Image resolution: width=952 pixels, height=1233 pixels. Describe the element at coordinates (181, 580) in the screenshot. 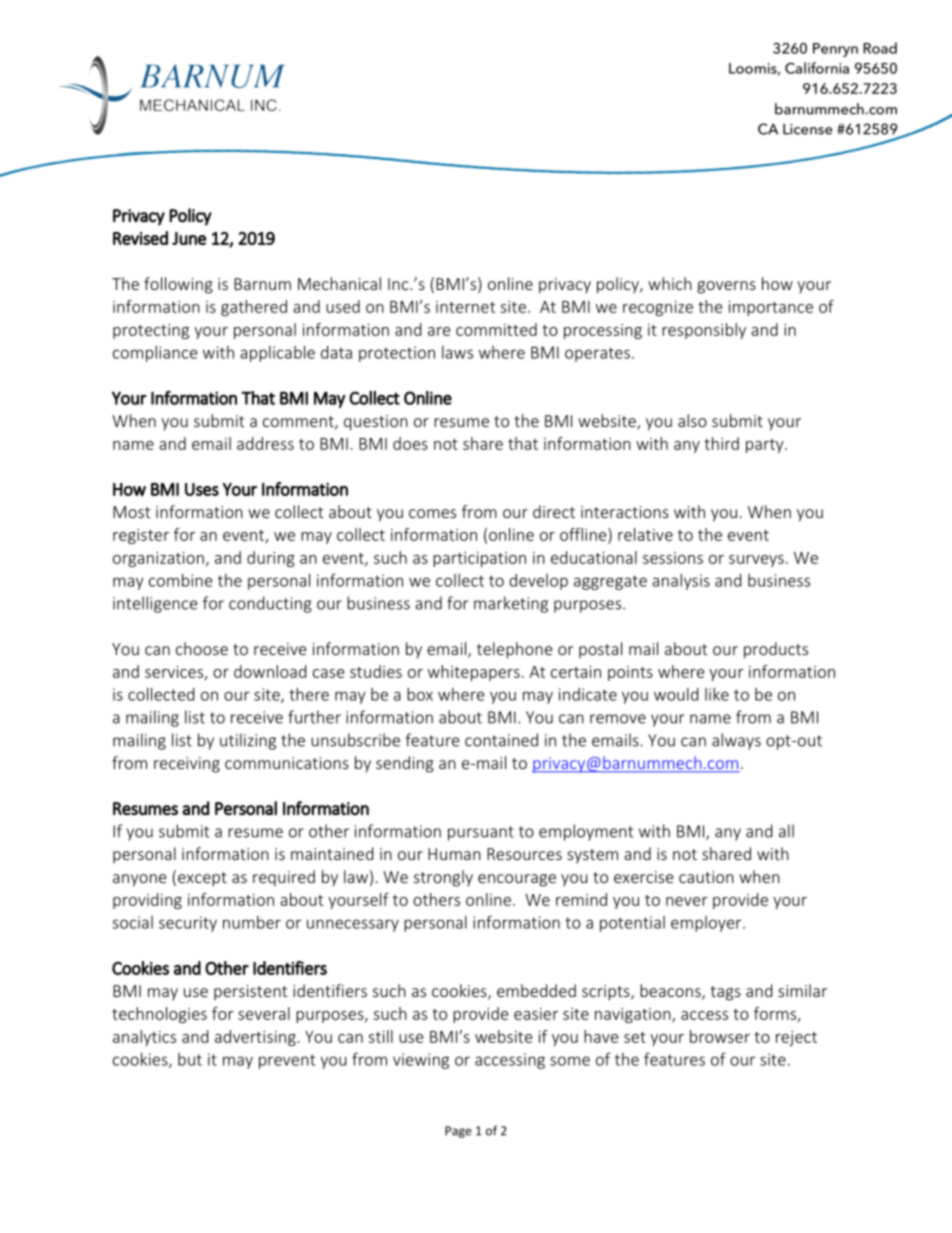

I see `combine` at that location.
